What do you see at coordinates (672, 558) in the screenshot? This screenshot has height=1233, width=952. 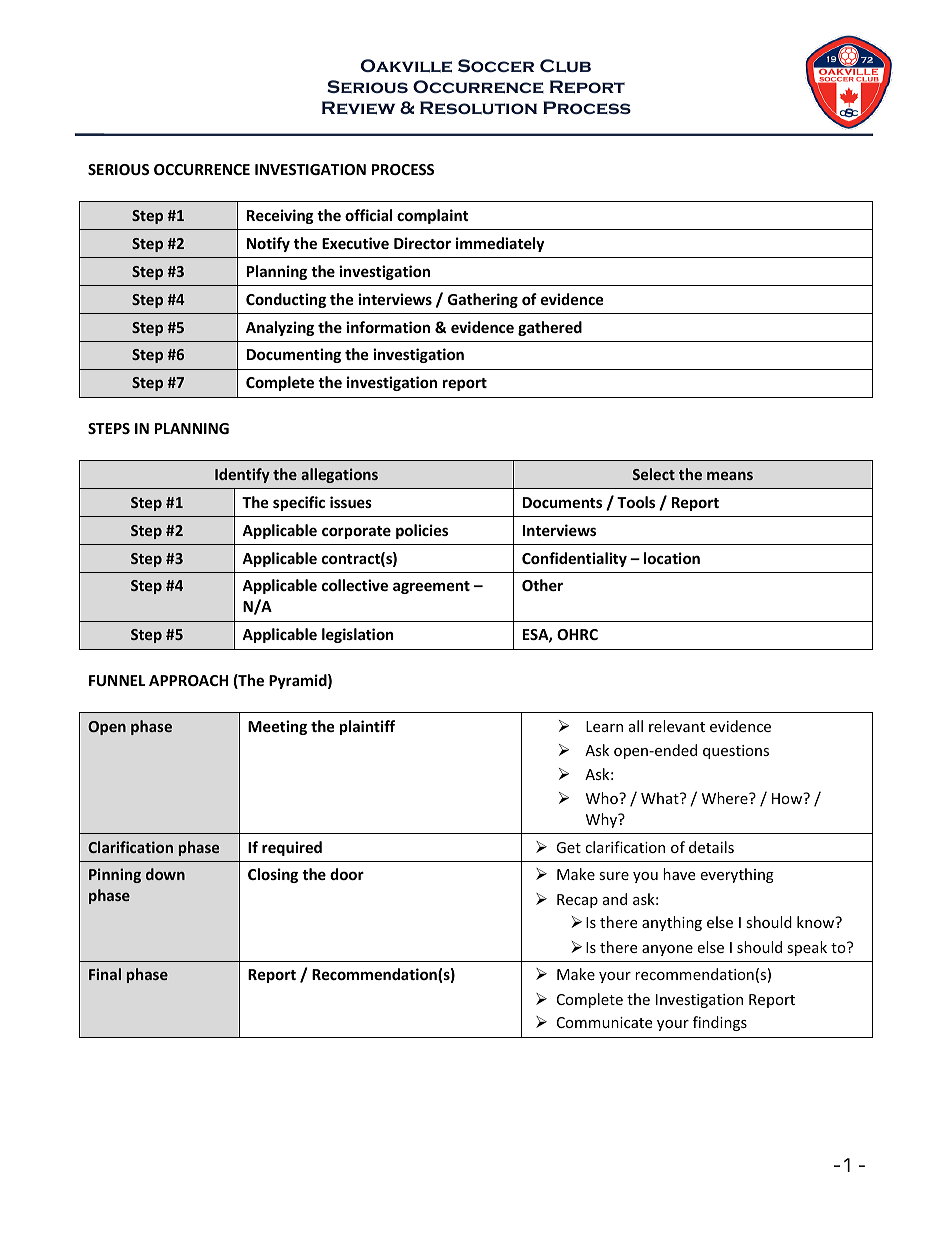 I see `location` at bounding box center [672, 558].
